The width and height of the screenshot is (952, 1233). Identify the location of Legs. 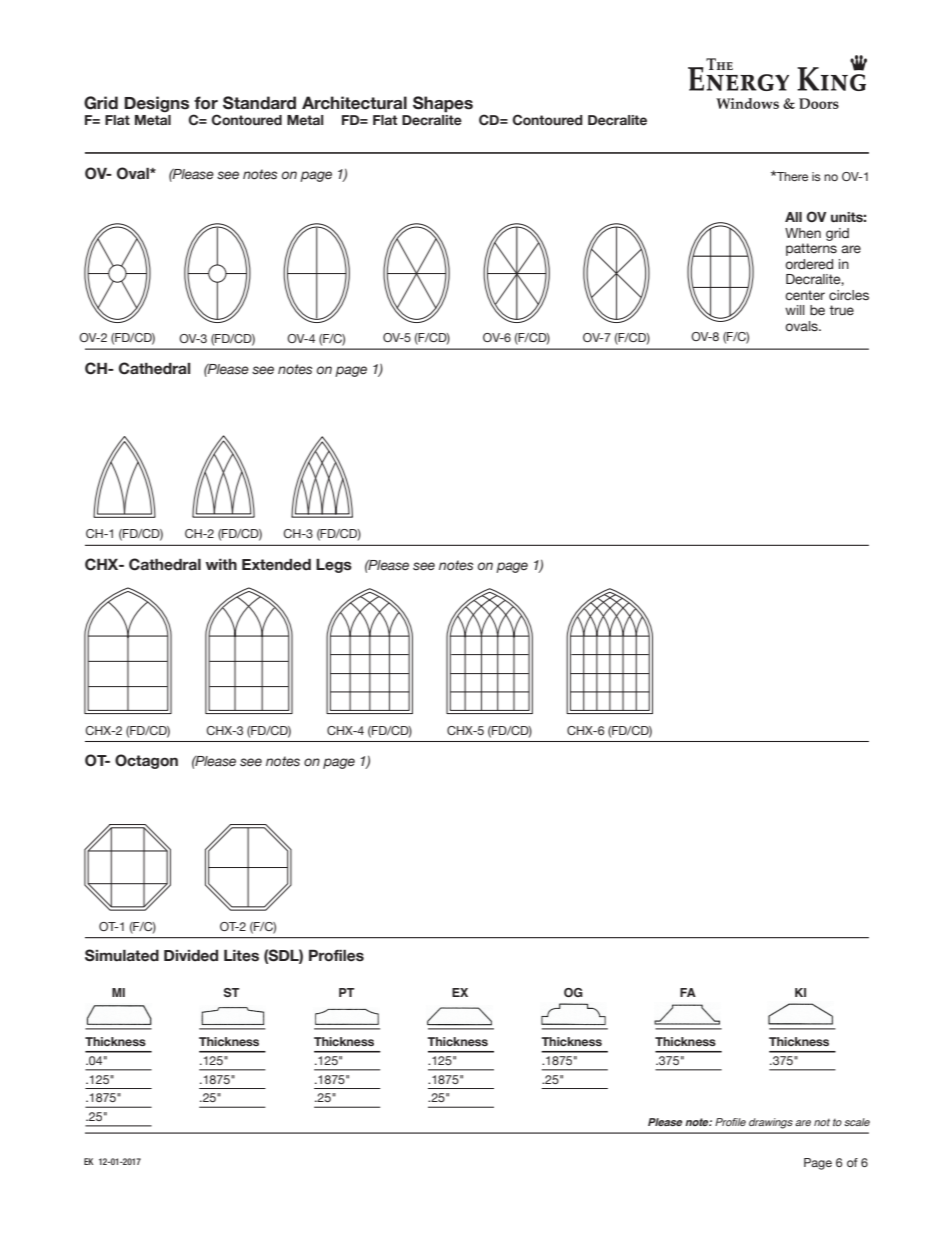
(334, 566).
